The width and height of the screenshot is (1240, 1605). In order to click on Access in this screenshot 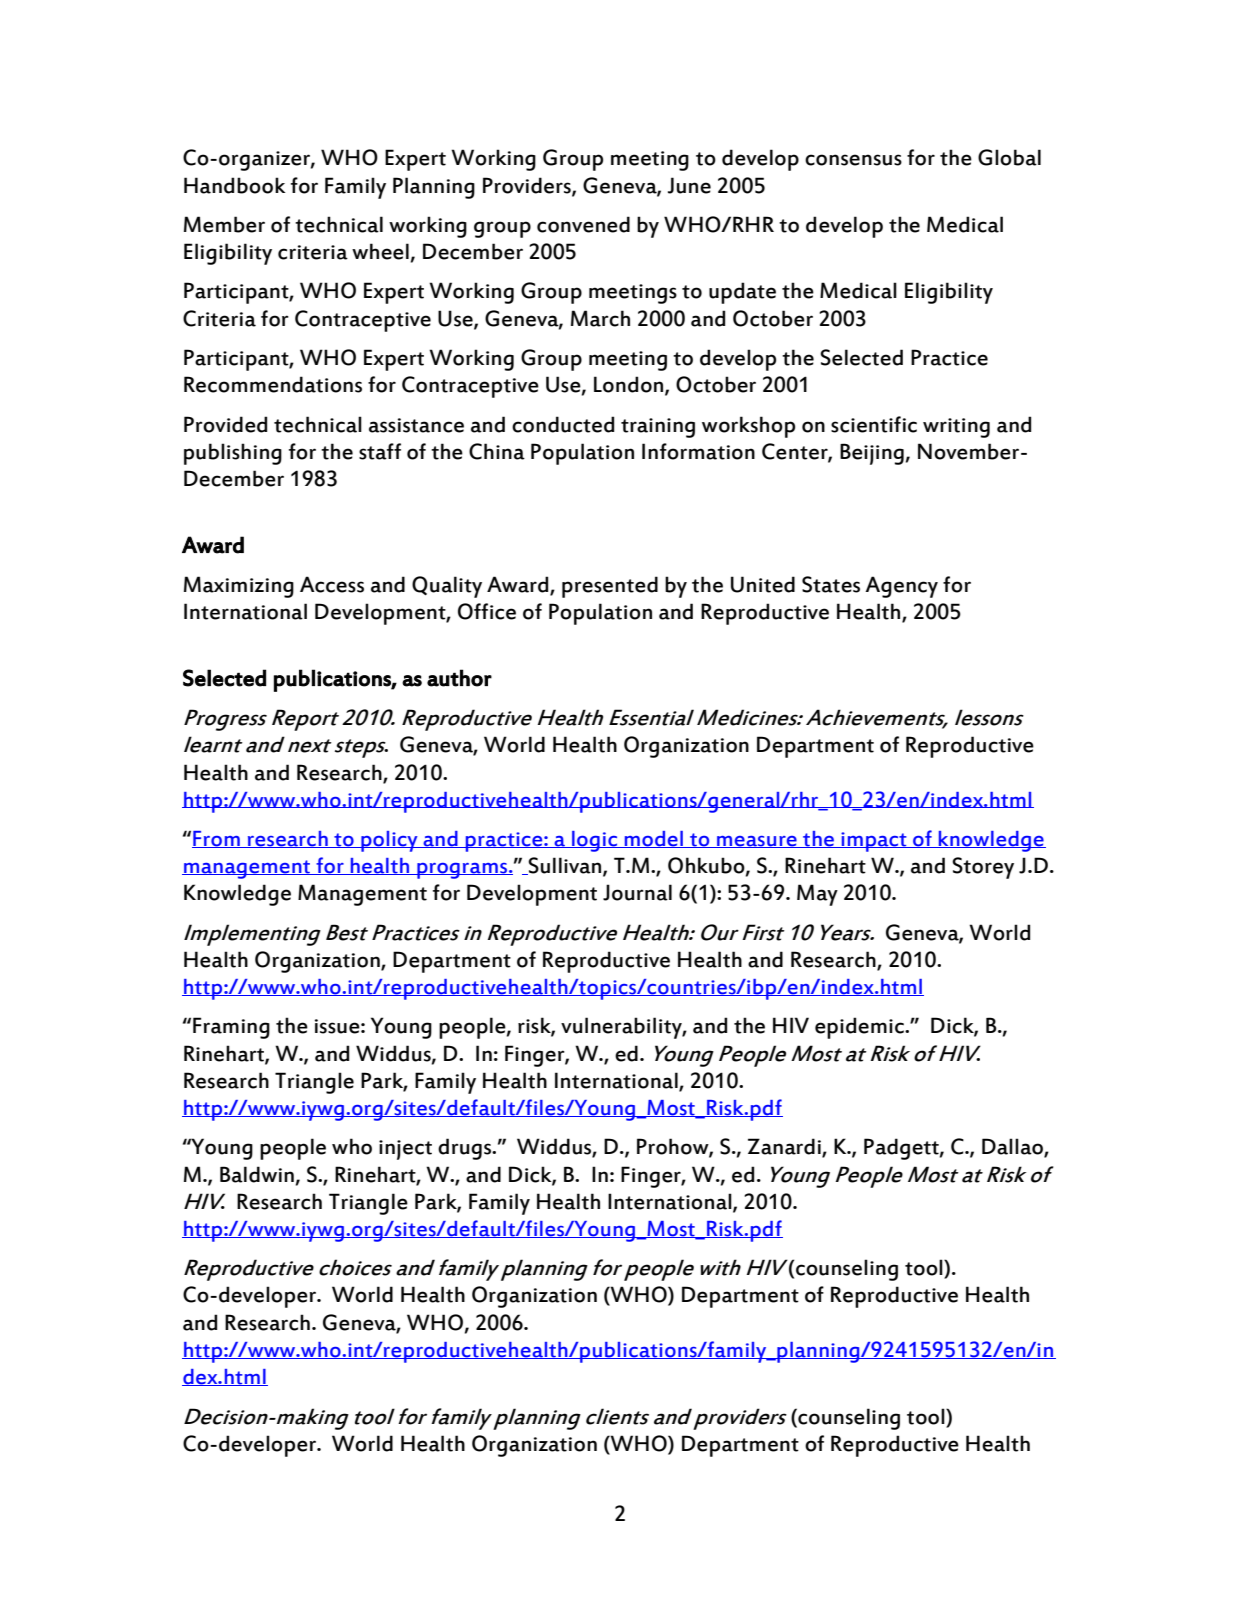, I will do `click(332, 584)`.
